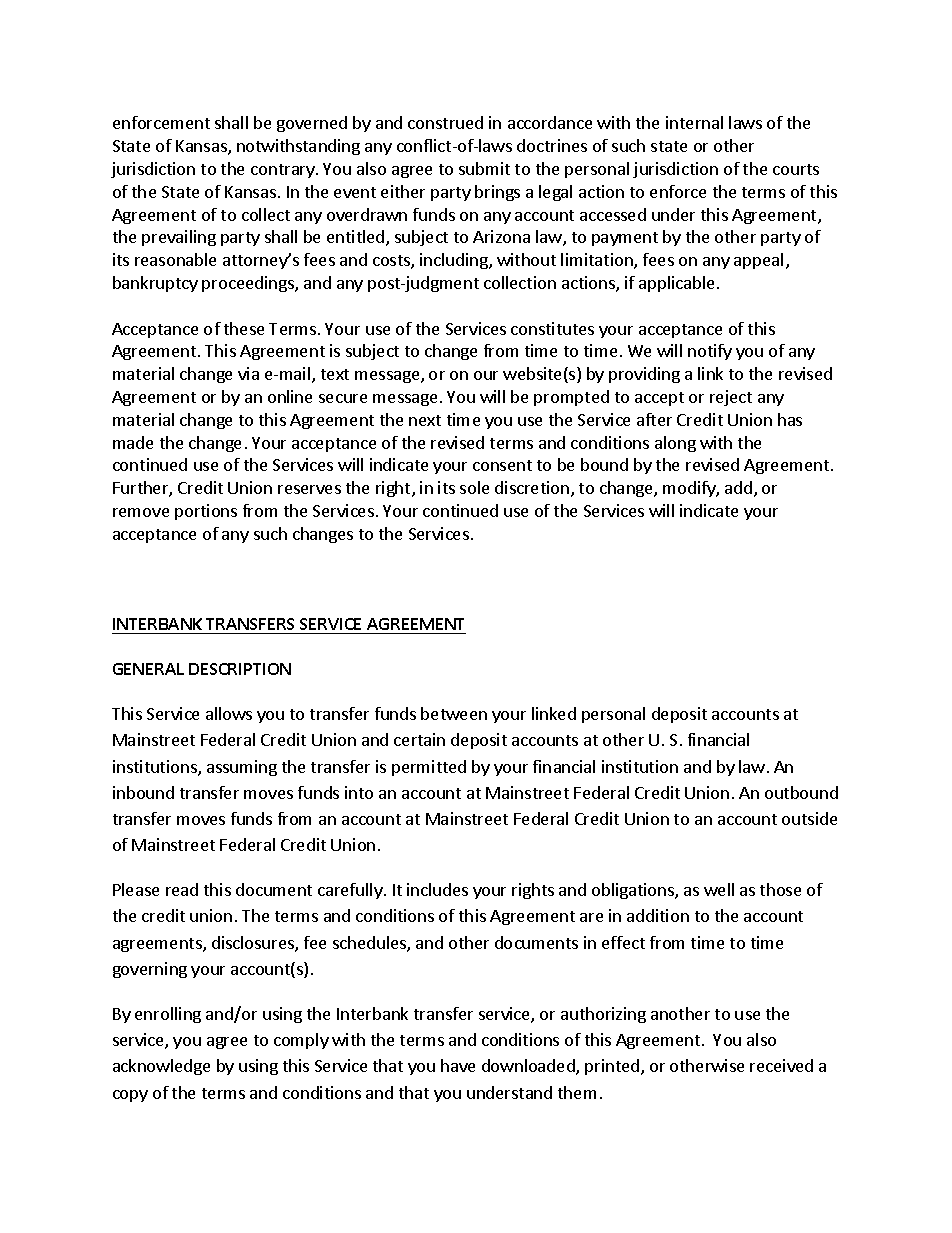 The width and height of the screenshot is (952, 1233). I want to click on portions, so click(206, 512).
